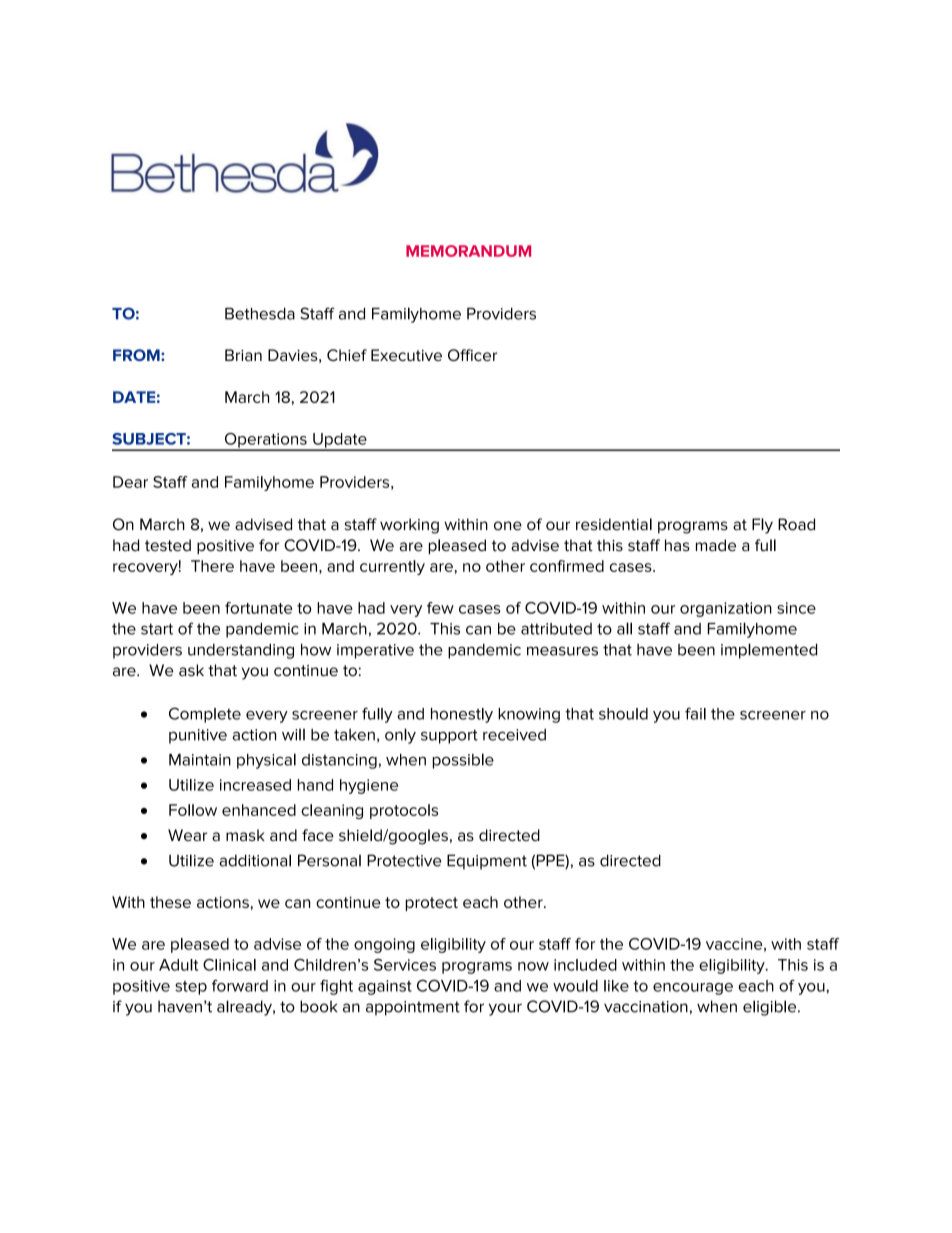 The image size is (952, 1233). I want to click on few, so click(440, 608).
